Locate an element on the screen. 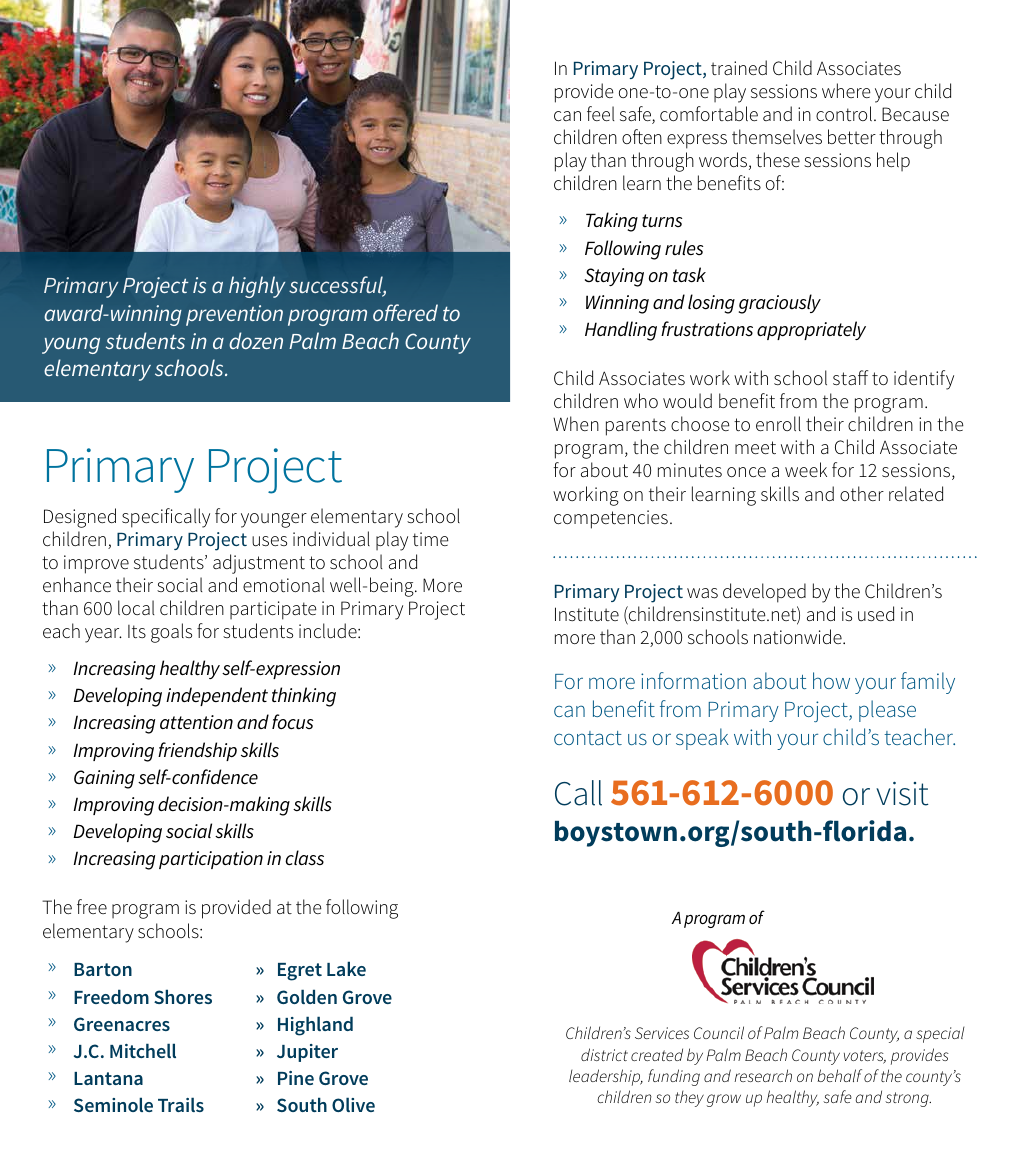  behalf is located at coordinates (839, 1075).
